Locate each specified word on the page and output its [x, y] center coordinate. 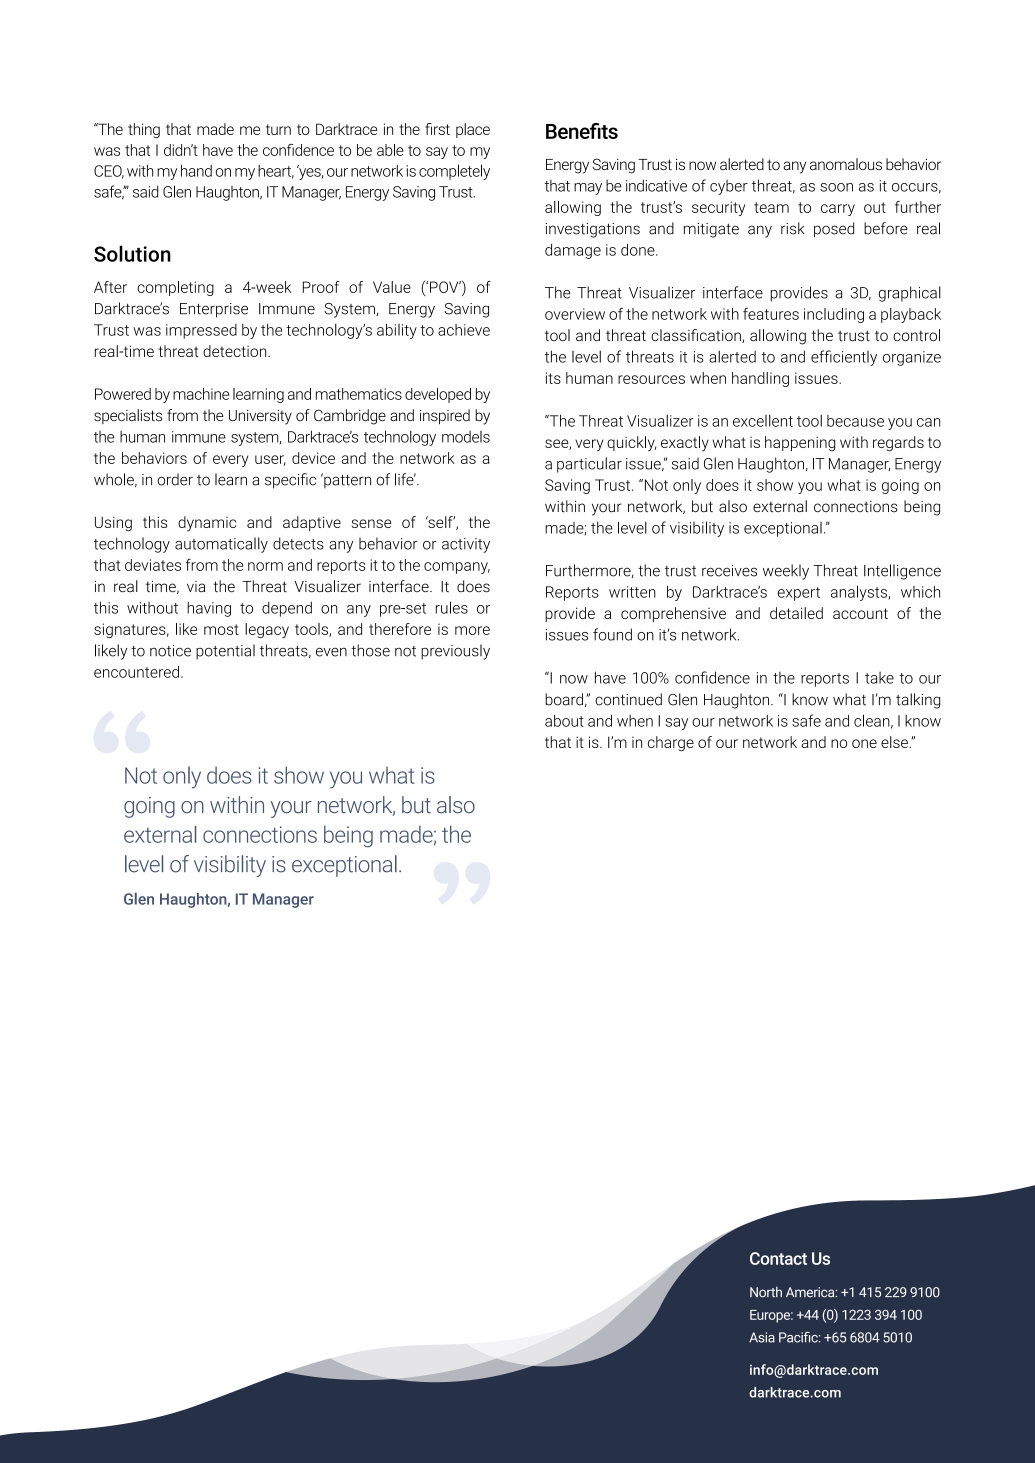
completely [454, 172]
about [564, 721]
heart [276, 172]
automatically [221, 545]
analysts [860, 593]
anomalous [846, 164]
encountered [136, 672]
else [895, 742]
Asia [762, 1337]
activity [466, 545]
